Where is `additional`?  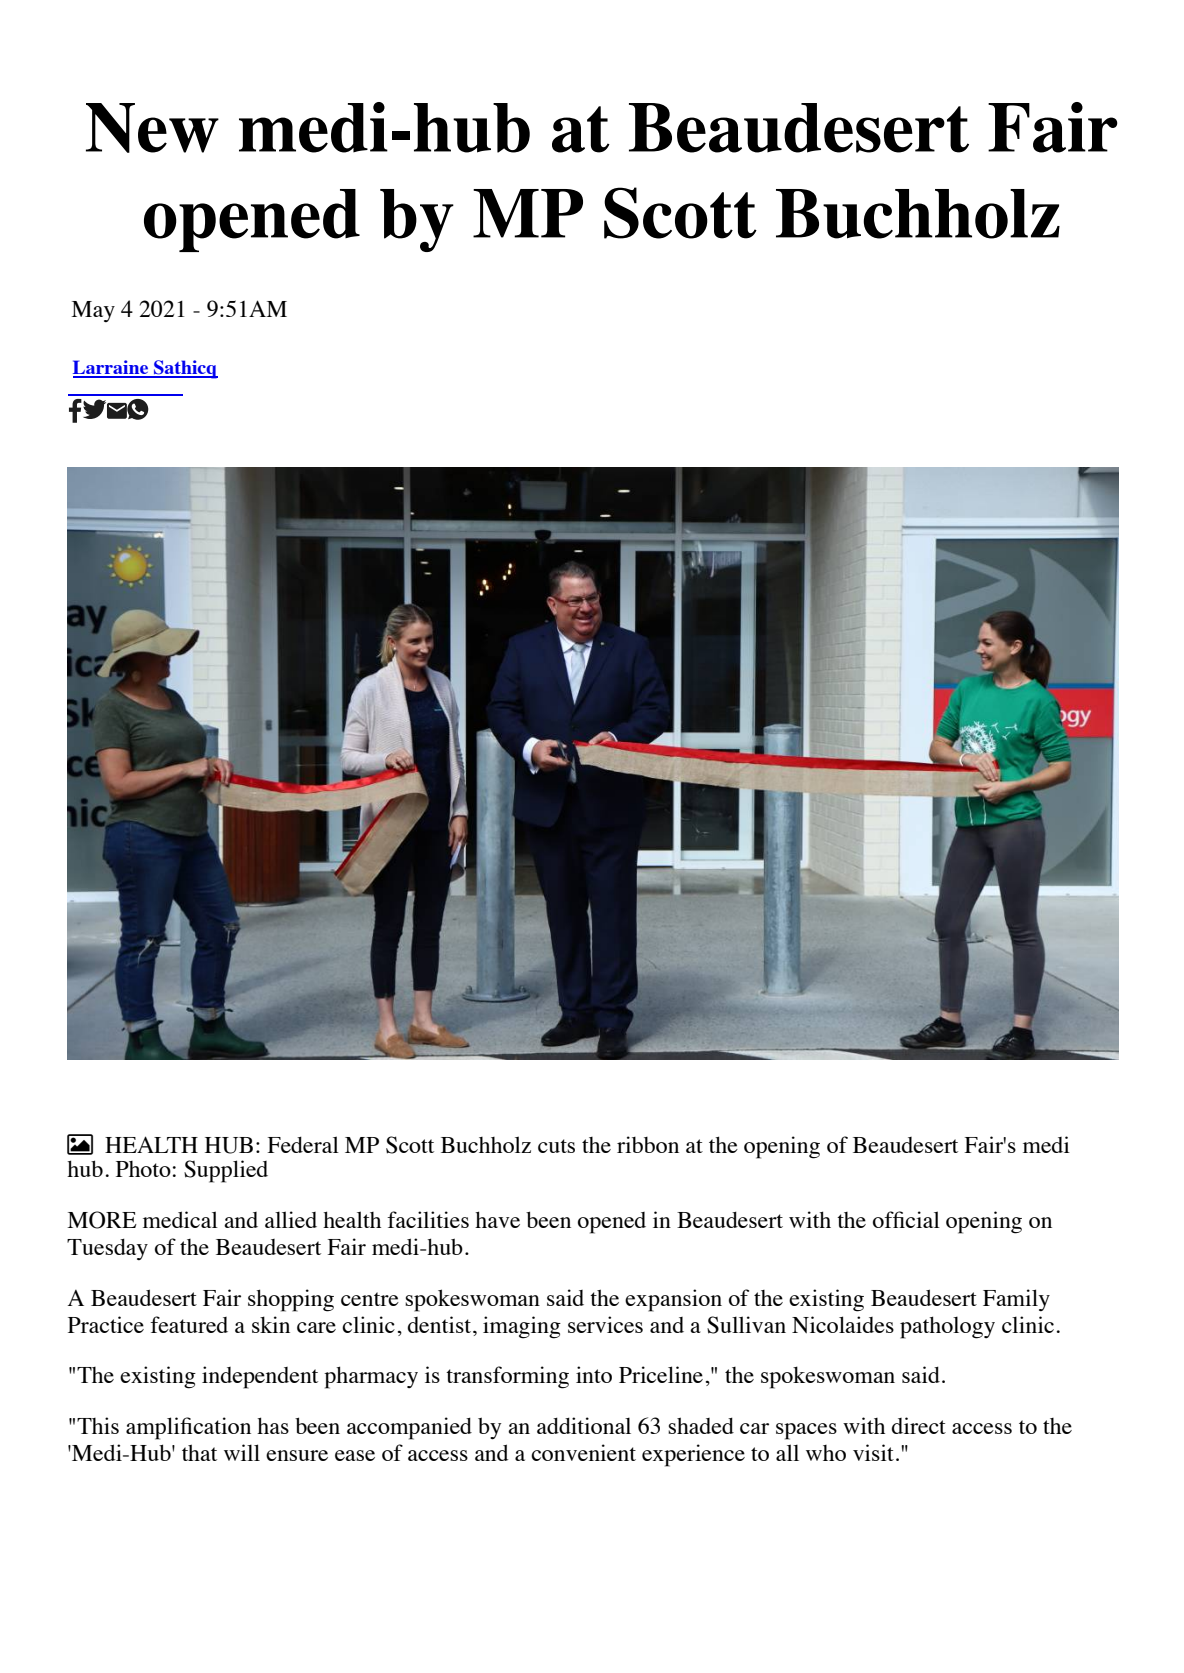
additional is located at coordinates (584, 1425).
